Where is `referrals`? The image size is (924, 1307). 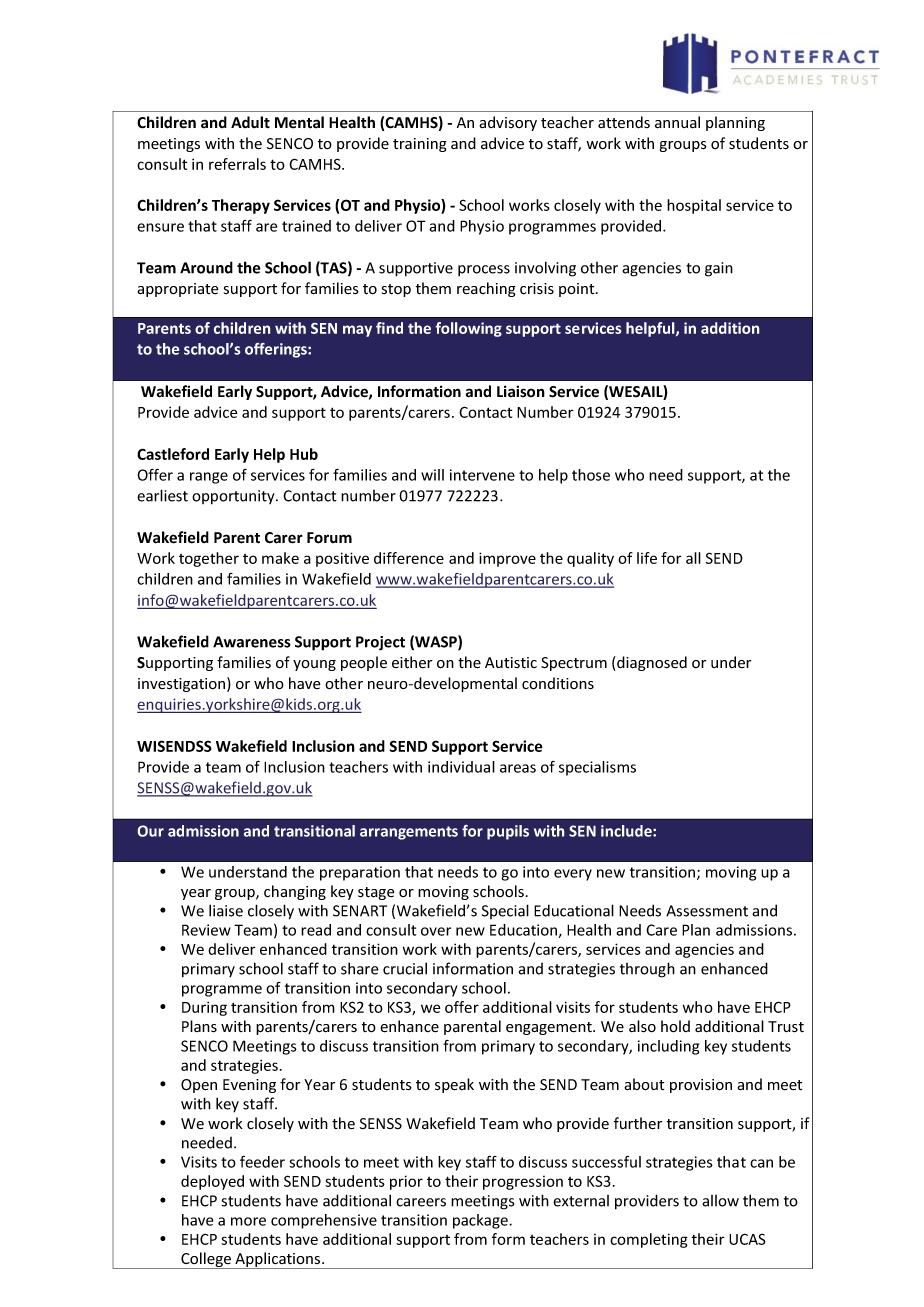 referrals is located at coordinates (237, 164).
